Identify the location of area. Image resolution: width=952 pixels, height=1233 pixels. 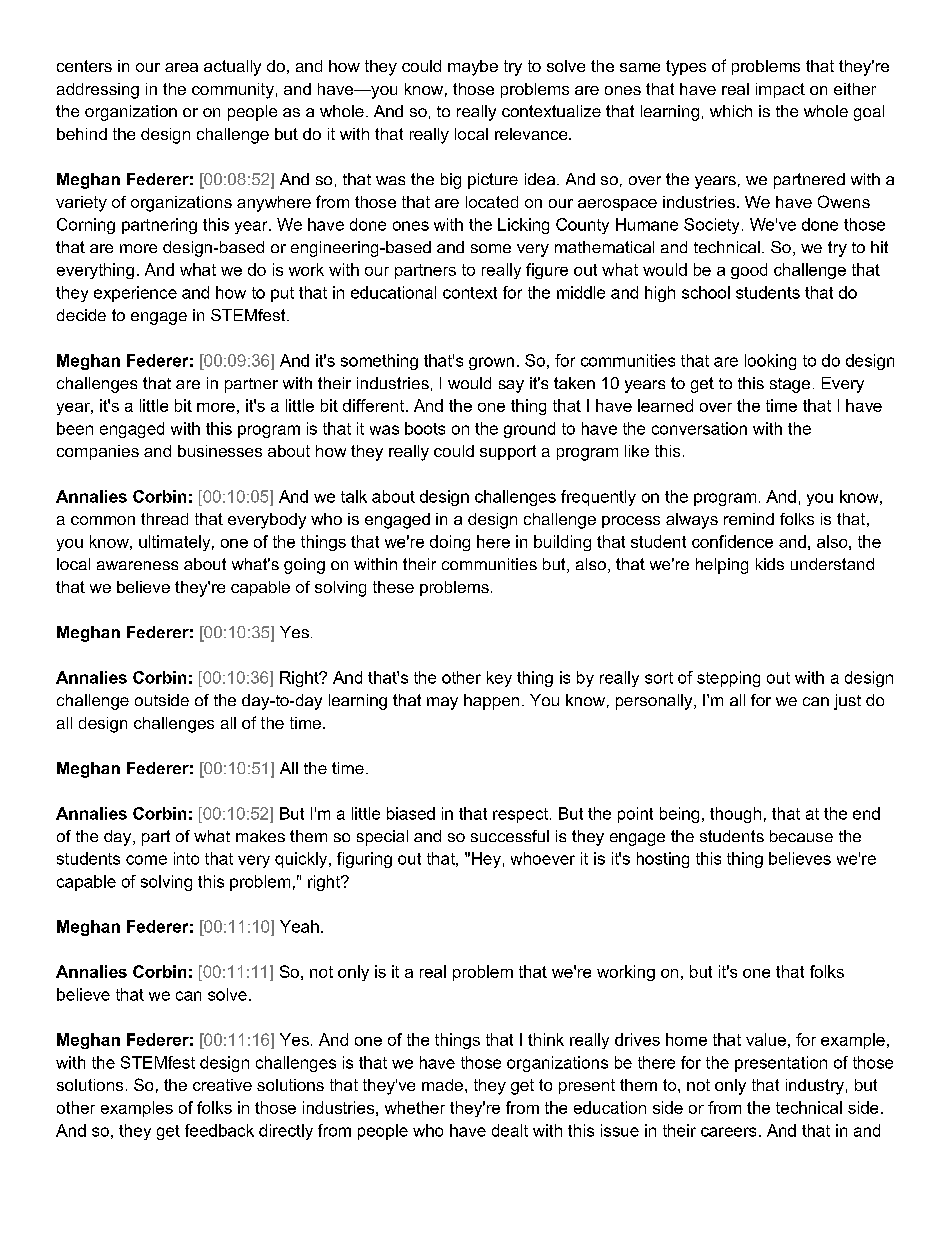
(181, 67).
